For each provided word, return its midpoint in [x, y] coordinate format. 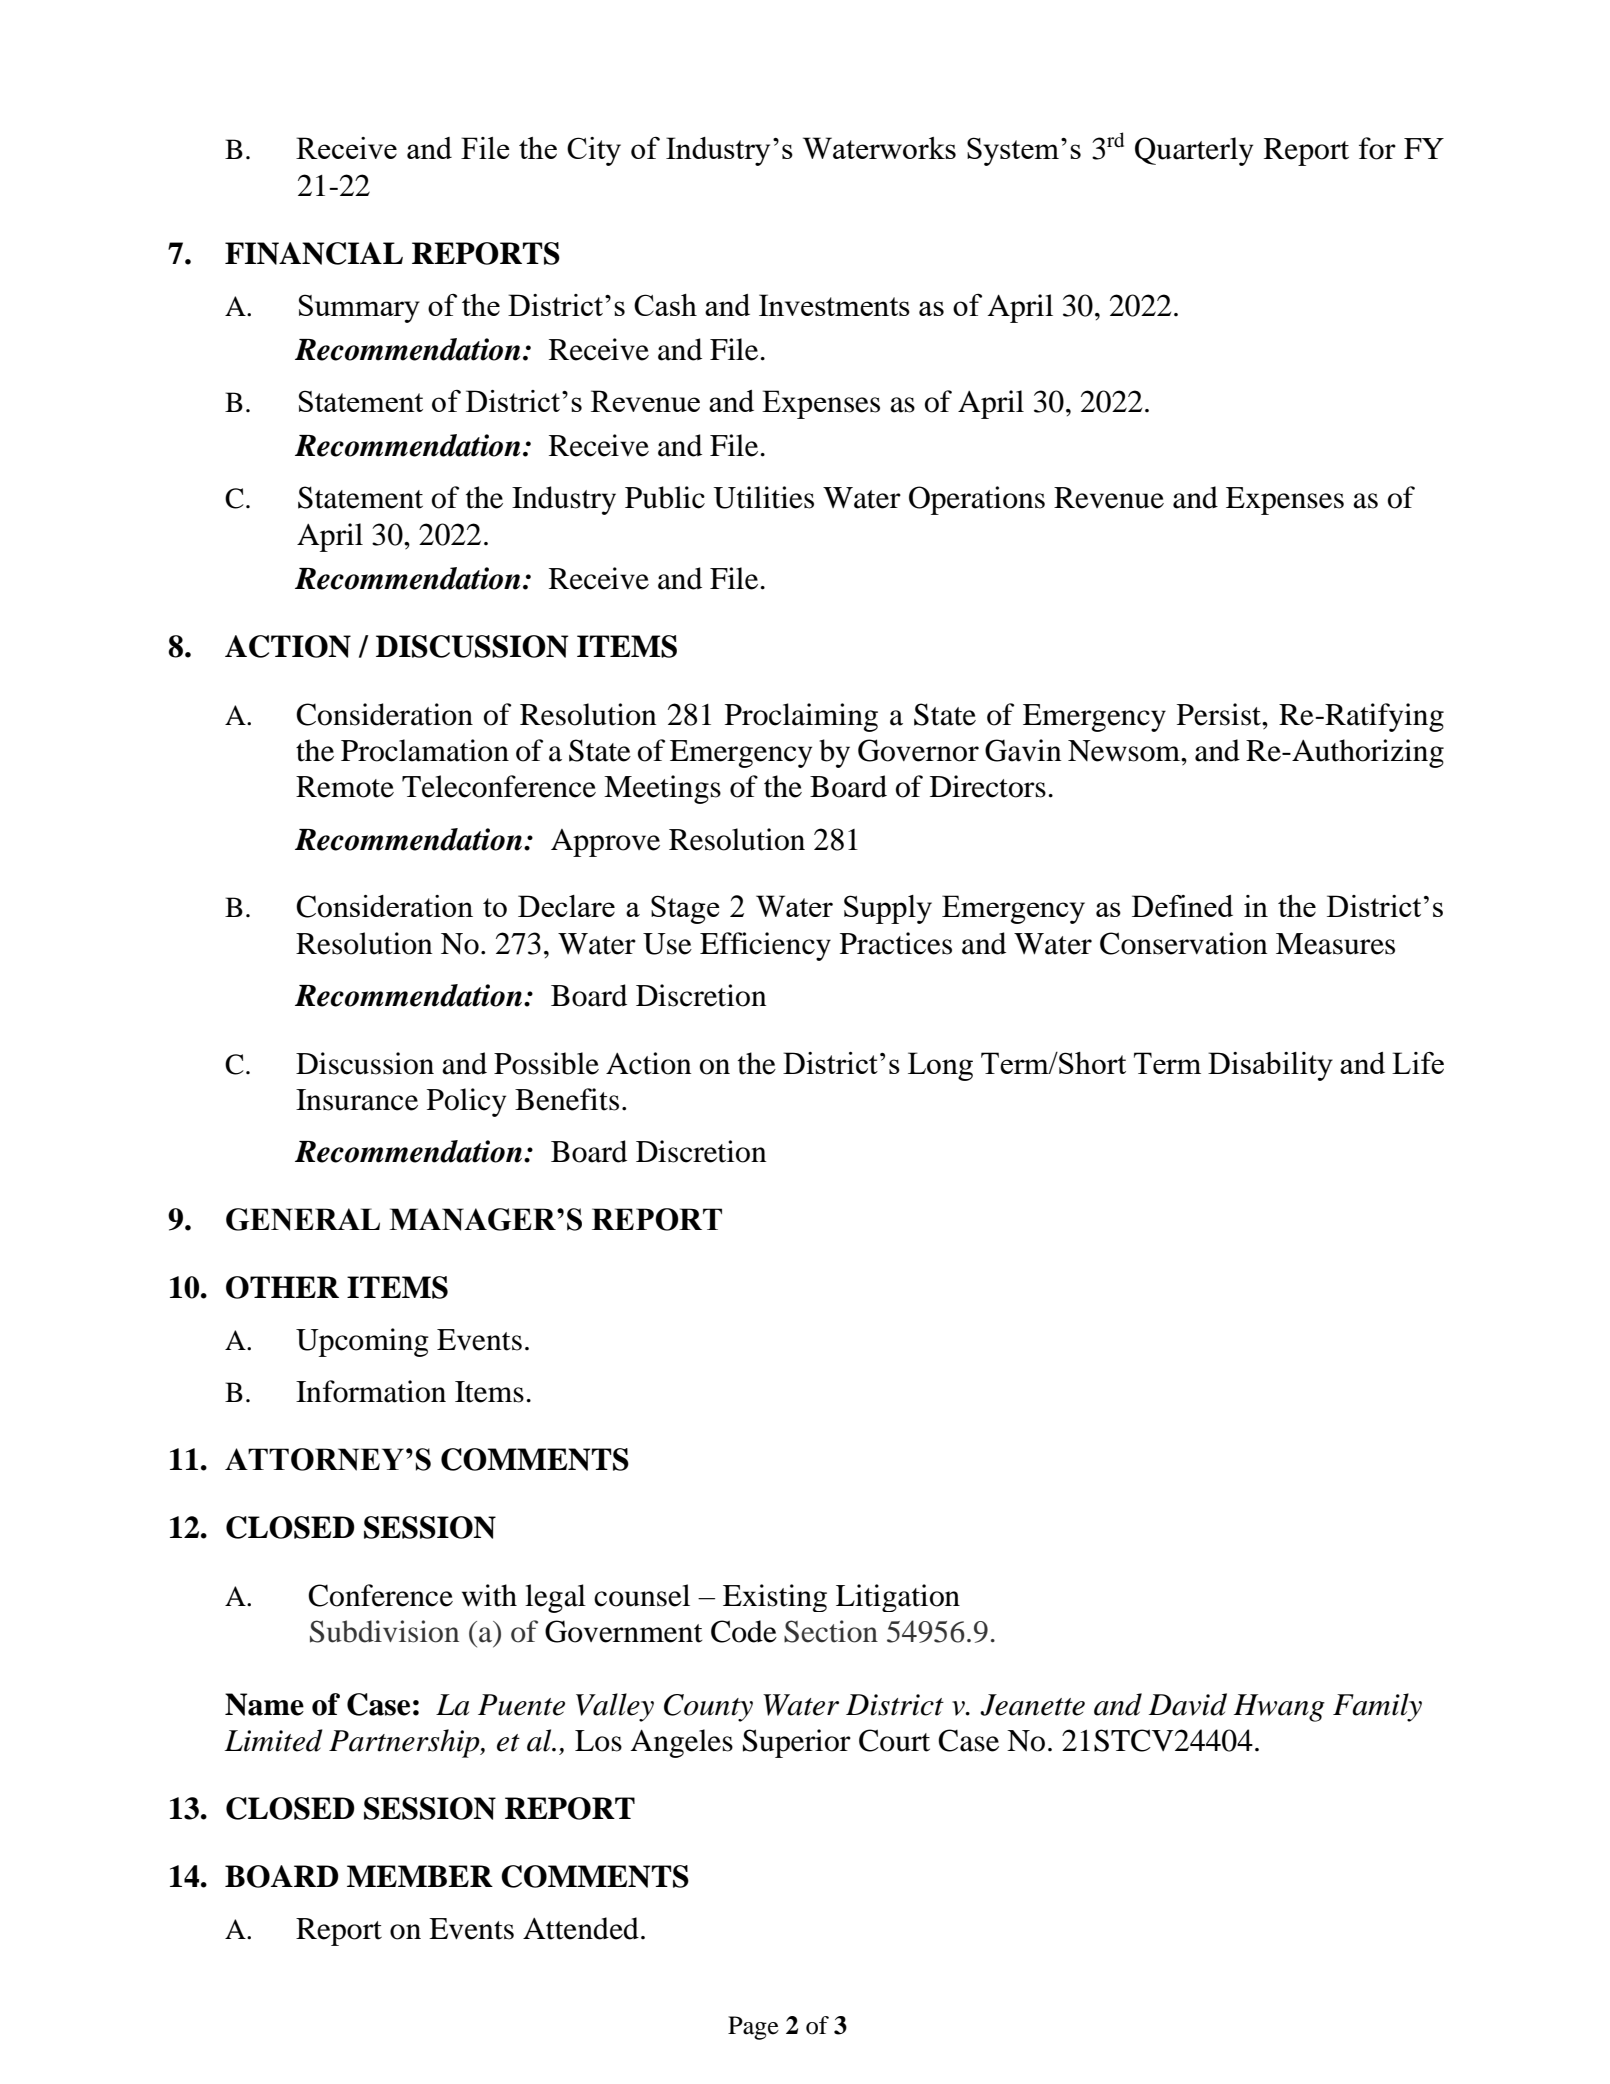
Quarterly [1194, 151]
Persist [1220, 714]
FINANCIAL [314, 253]
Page [753, 2028]
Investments [834, 305]
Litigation [898, 1598]
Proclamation [425, 750]
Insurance [357, 1100]
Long [940, 1066]
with [489, 1595]
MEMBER [420, 1876]
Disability [1270, 1066]
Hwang [1279, 1708]
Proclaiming [801, 717]
